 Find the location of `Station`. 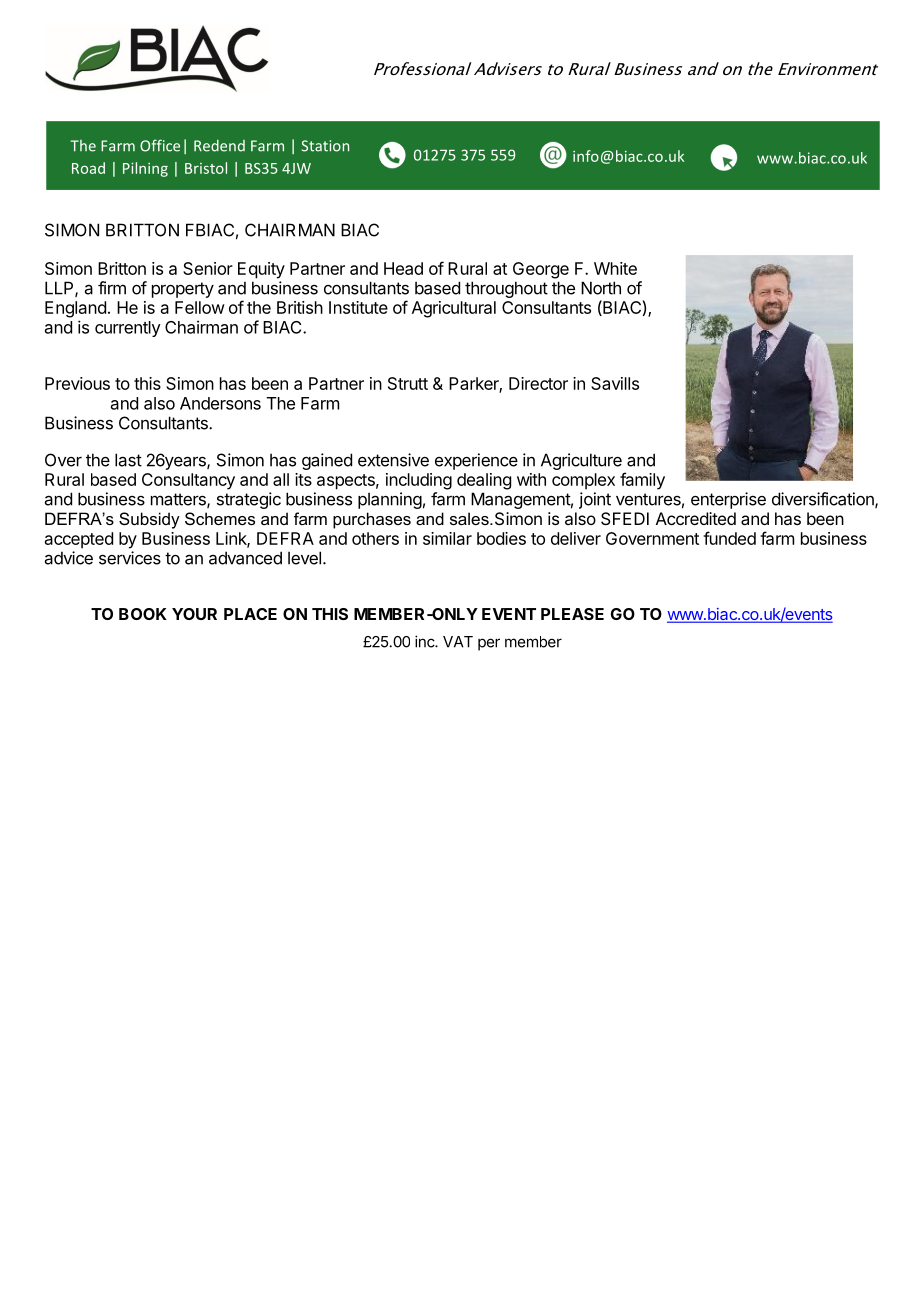

Station is located at coordinates (325, 146).
